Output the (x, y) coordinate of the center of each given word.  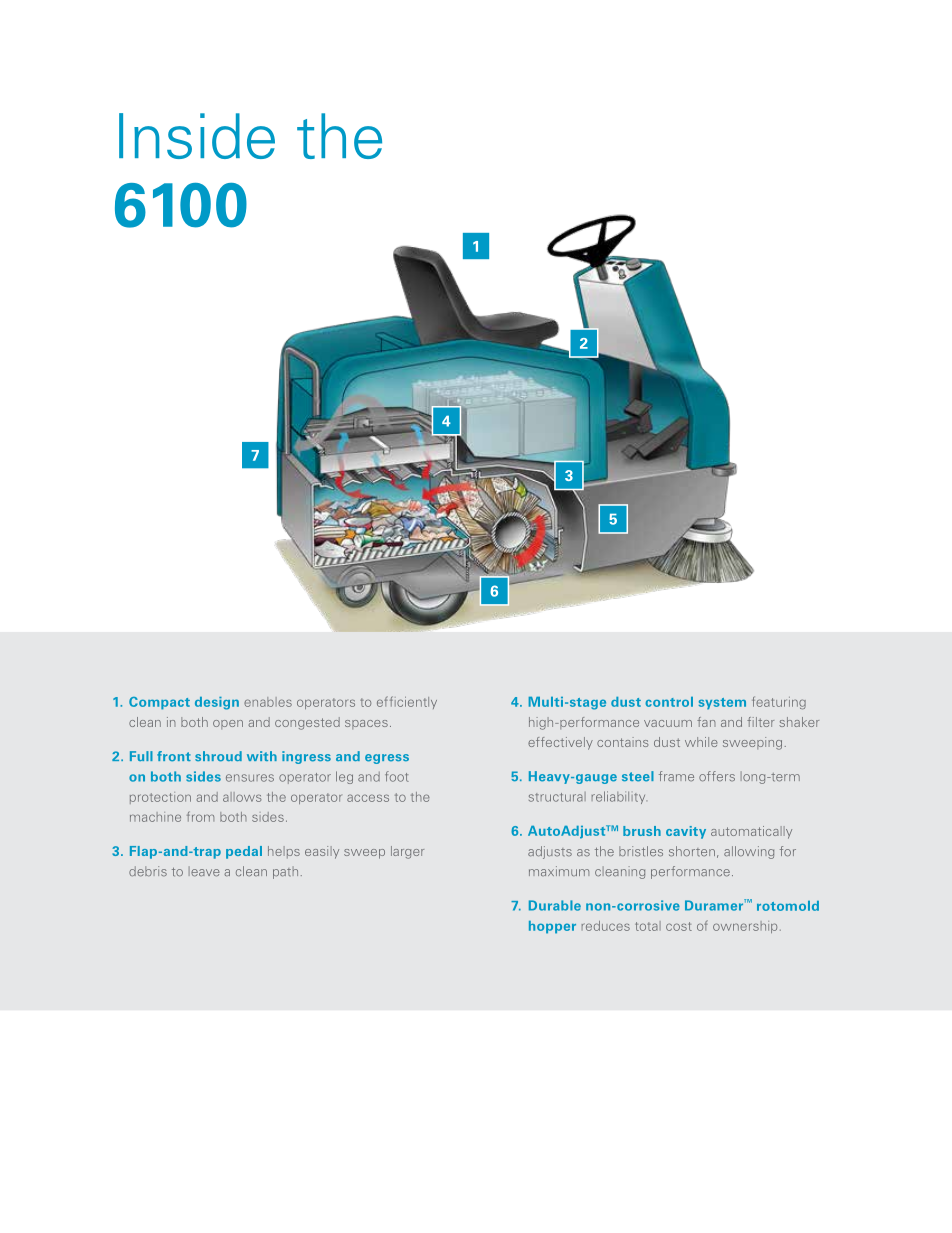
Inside (197, 136)
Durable (555, 905)
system (722, 704)
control (669, 702)
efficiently (407, 702)
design (217, 703)
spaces (366, 724)
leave (204, 871)
